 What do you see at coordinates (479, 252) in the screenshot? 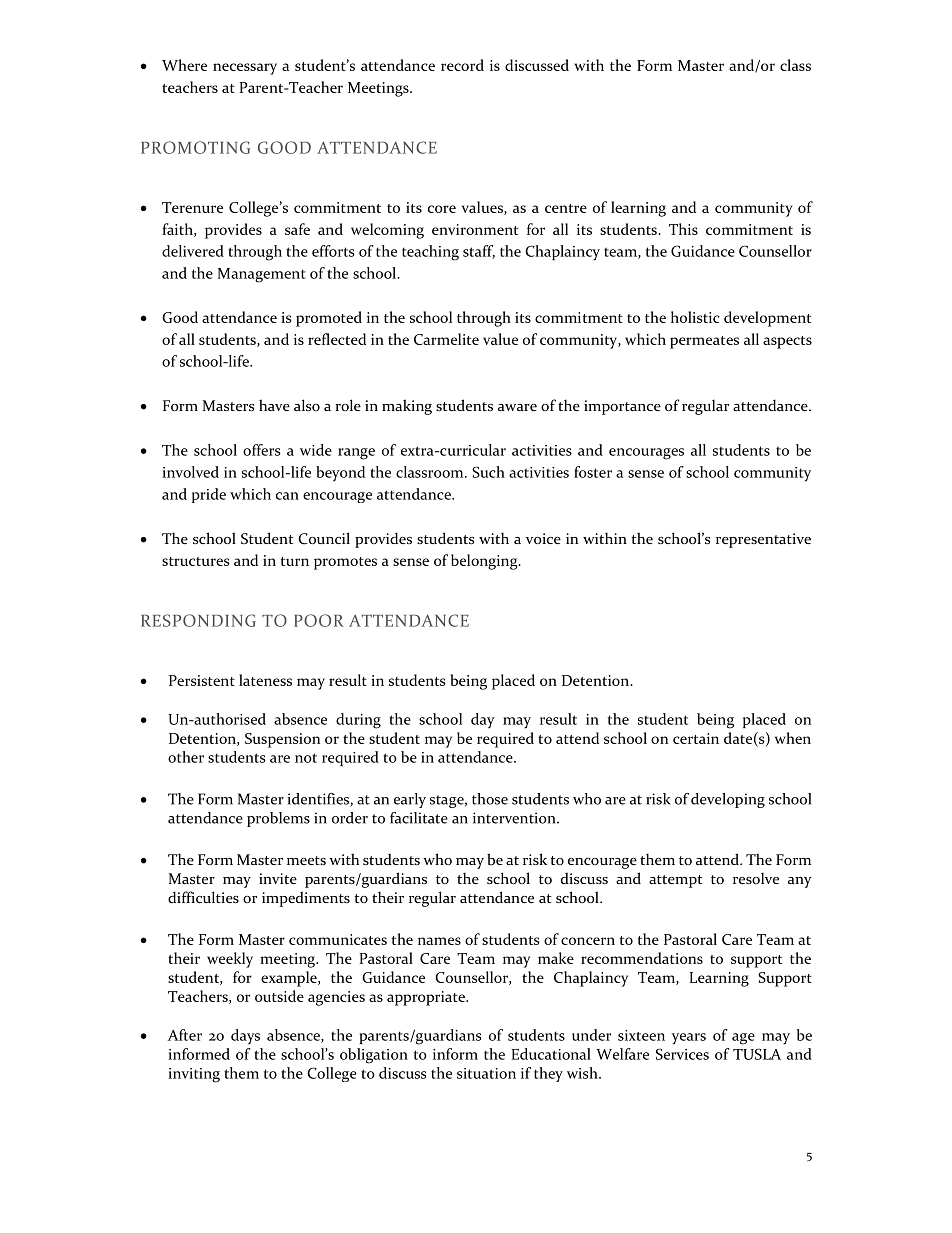
I see `staff` at bounding box center [479, 252].
